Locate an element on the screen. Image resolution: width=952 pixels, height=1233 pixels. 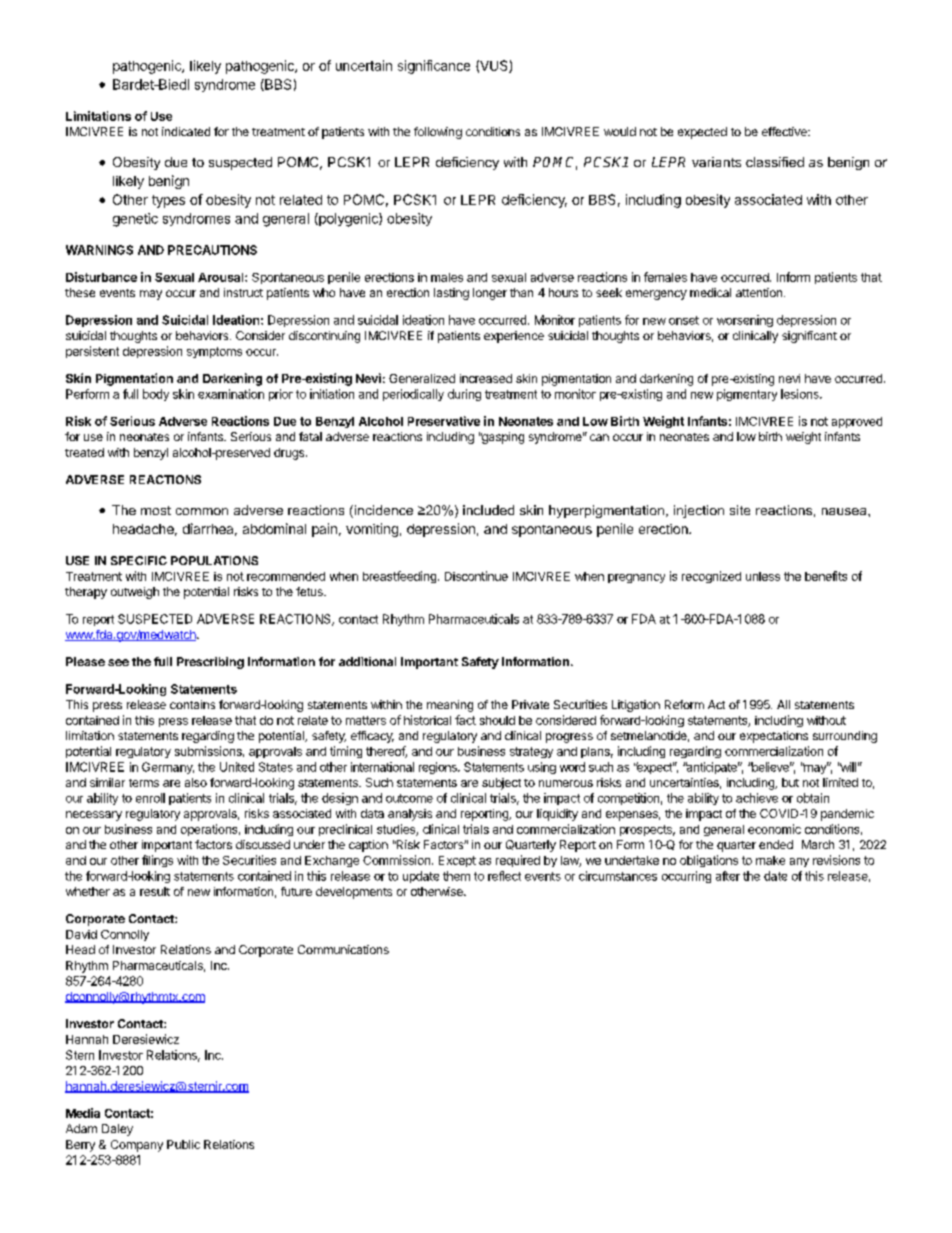
following is located at coordinates (438, 133).
